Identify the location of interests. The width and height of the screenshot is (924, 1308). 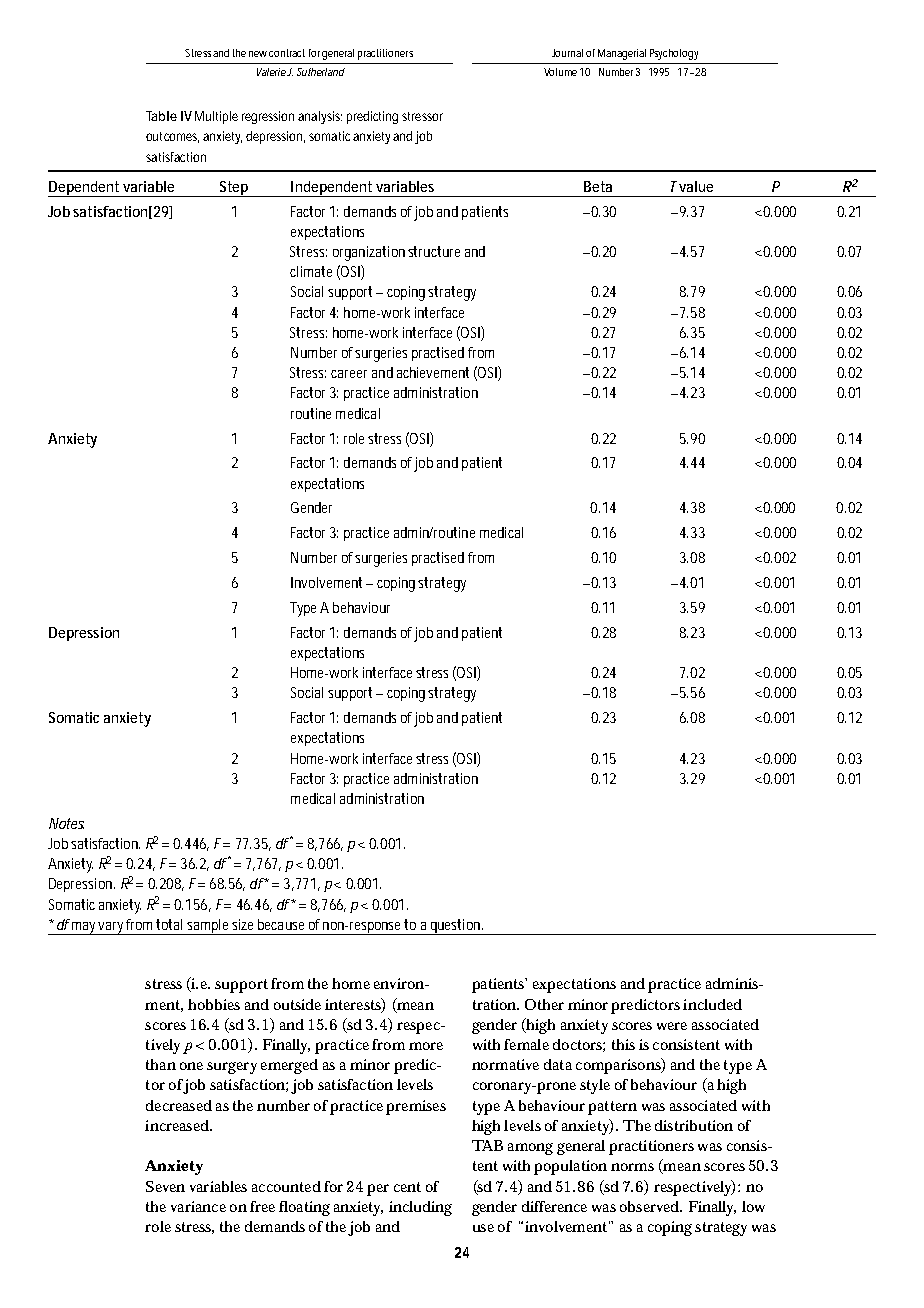
(354, 1005).
